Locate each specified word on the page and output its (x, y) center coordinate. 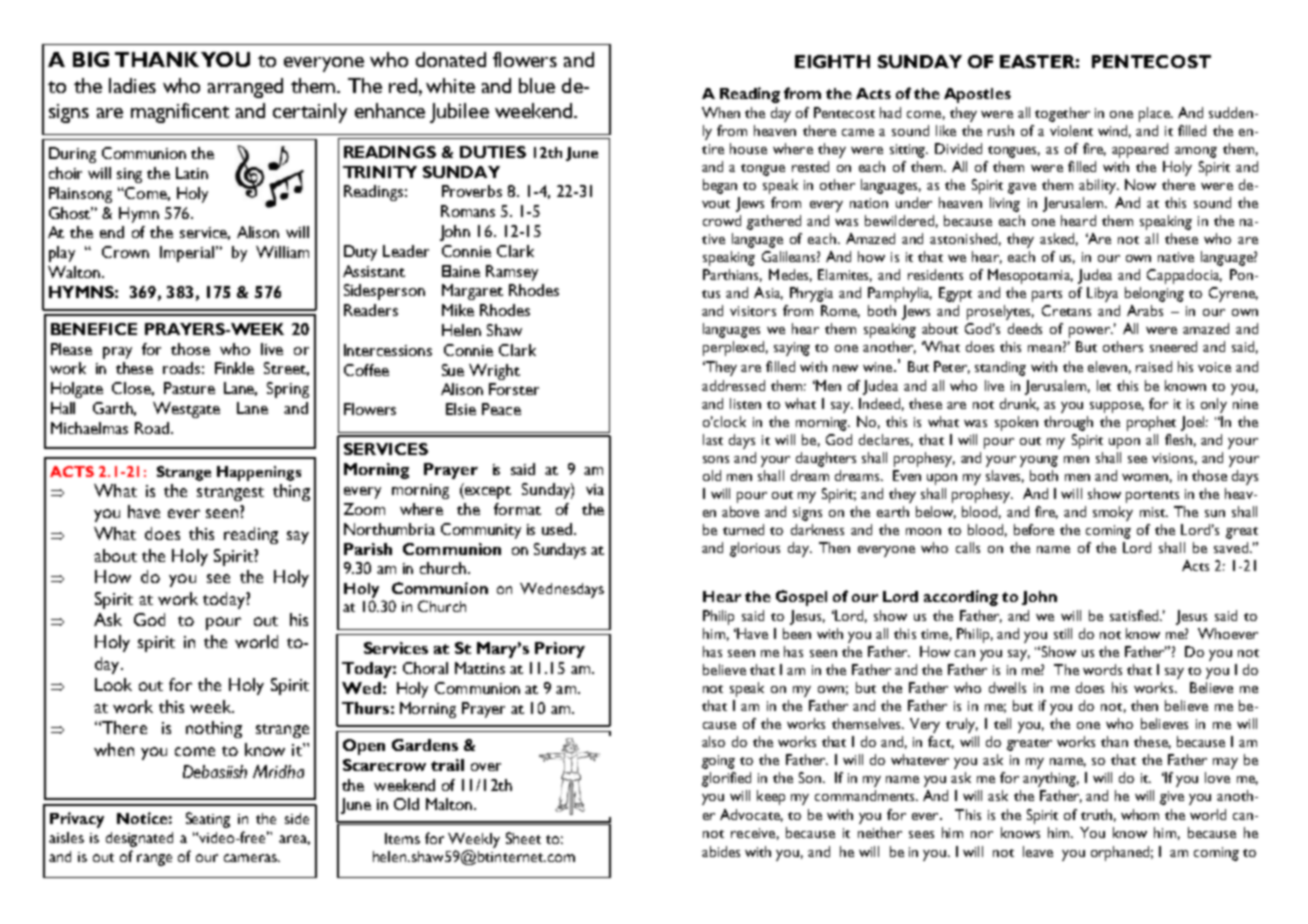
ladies (132, 85)
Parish (368, 549)
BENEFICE (94, 329)
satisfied (1135, 615)
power (1090, 332)
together (1062, 114)
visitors (753, 311)
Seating (208, 820)
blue (537, 85)
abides (721, 851)
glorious (755, 549)
